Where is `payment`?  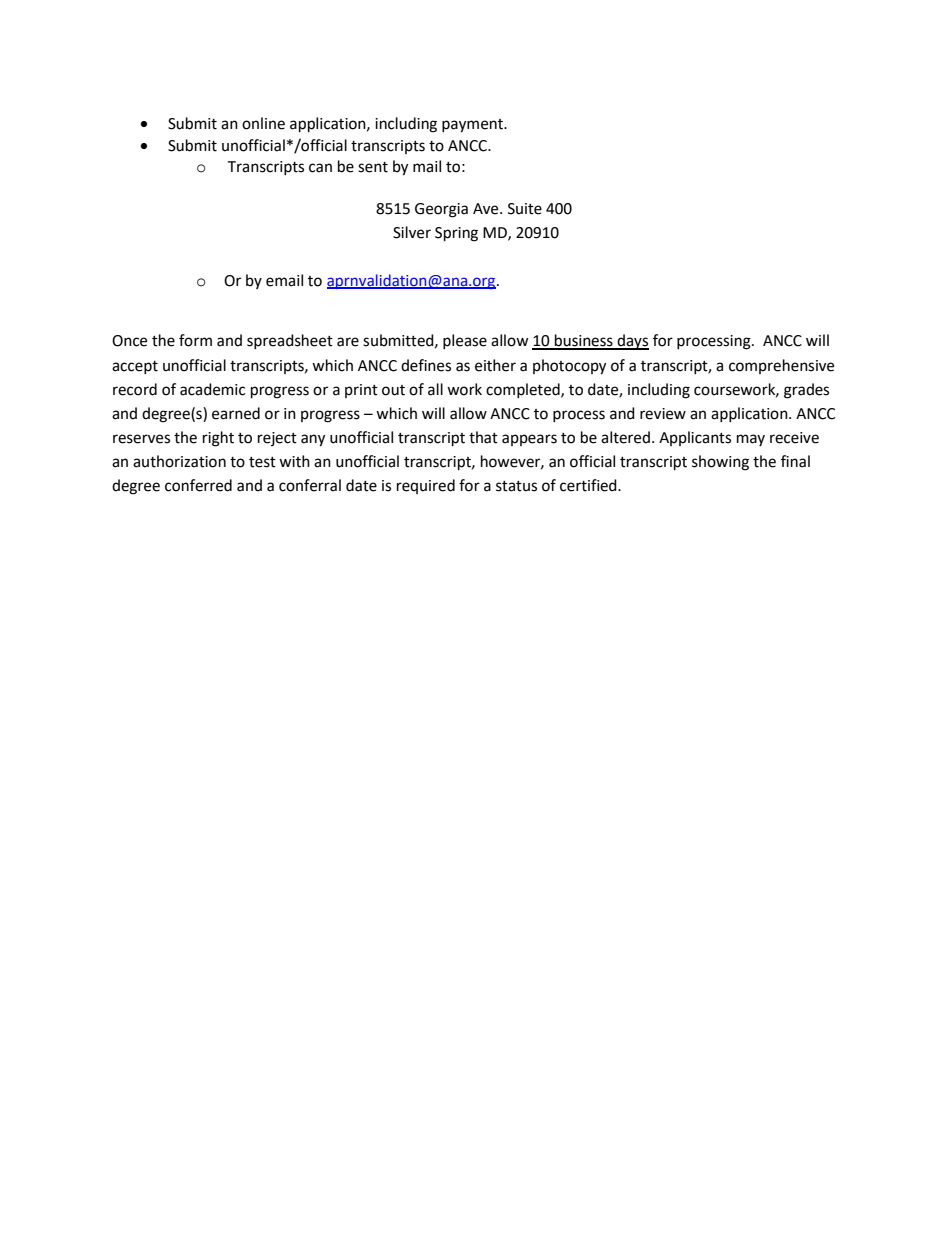
payment is located at coordinates (473, 126).
